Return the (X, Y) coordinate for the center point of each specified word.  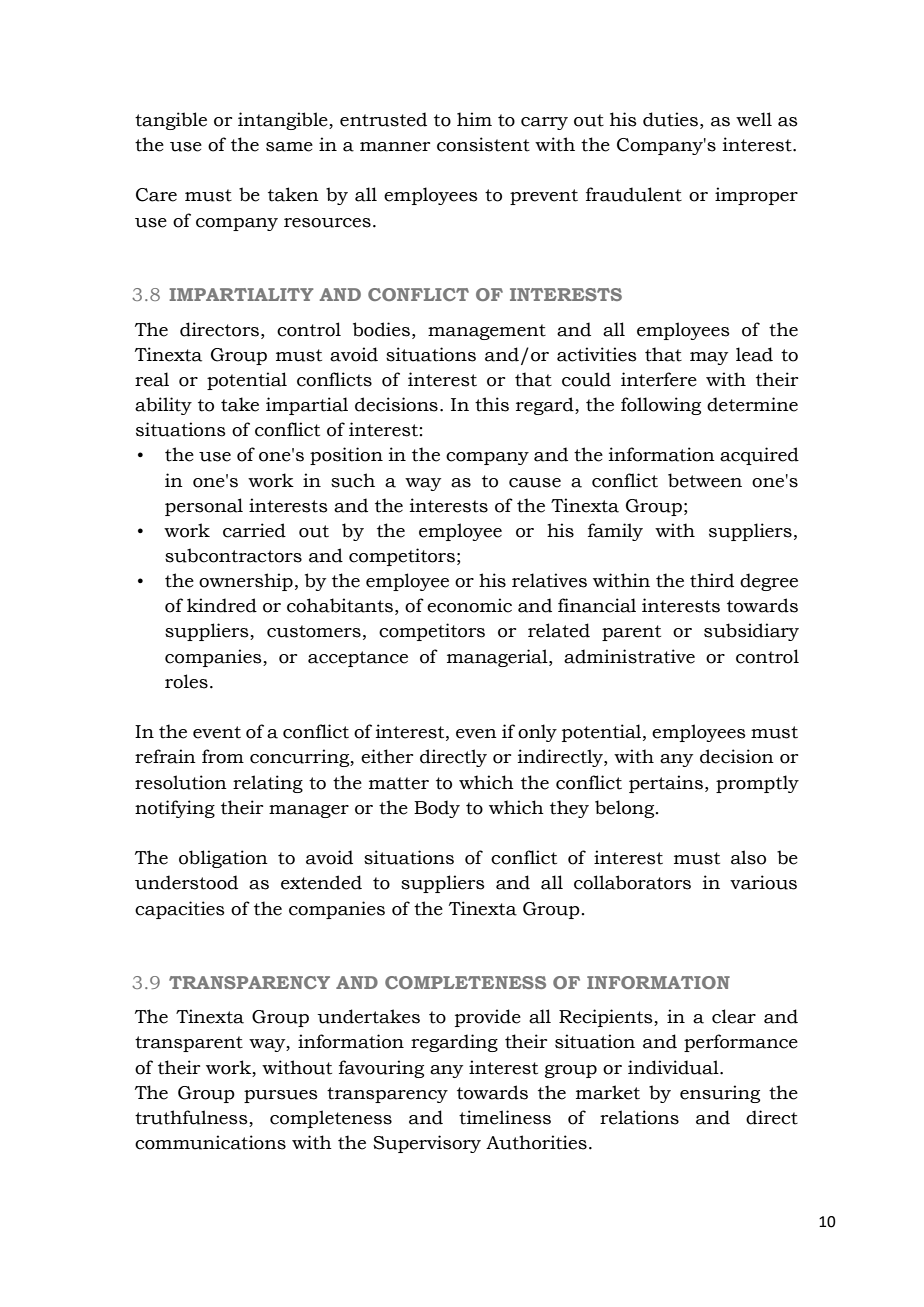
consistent (483, 144)
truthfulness (192, 1118)
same (289, 147)
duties (670, 119)
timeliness (505, 1117)
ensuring (720, 1094)
